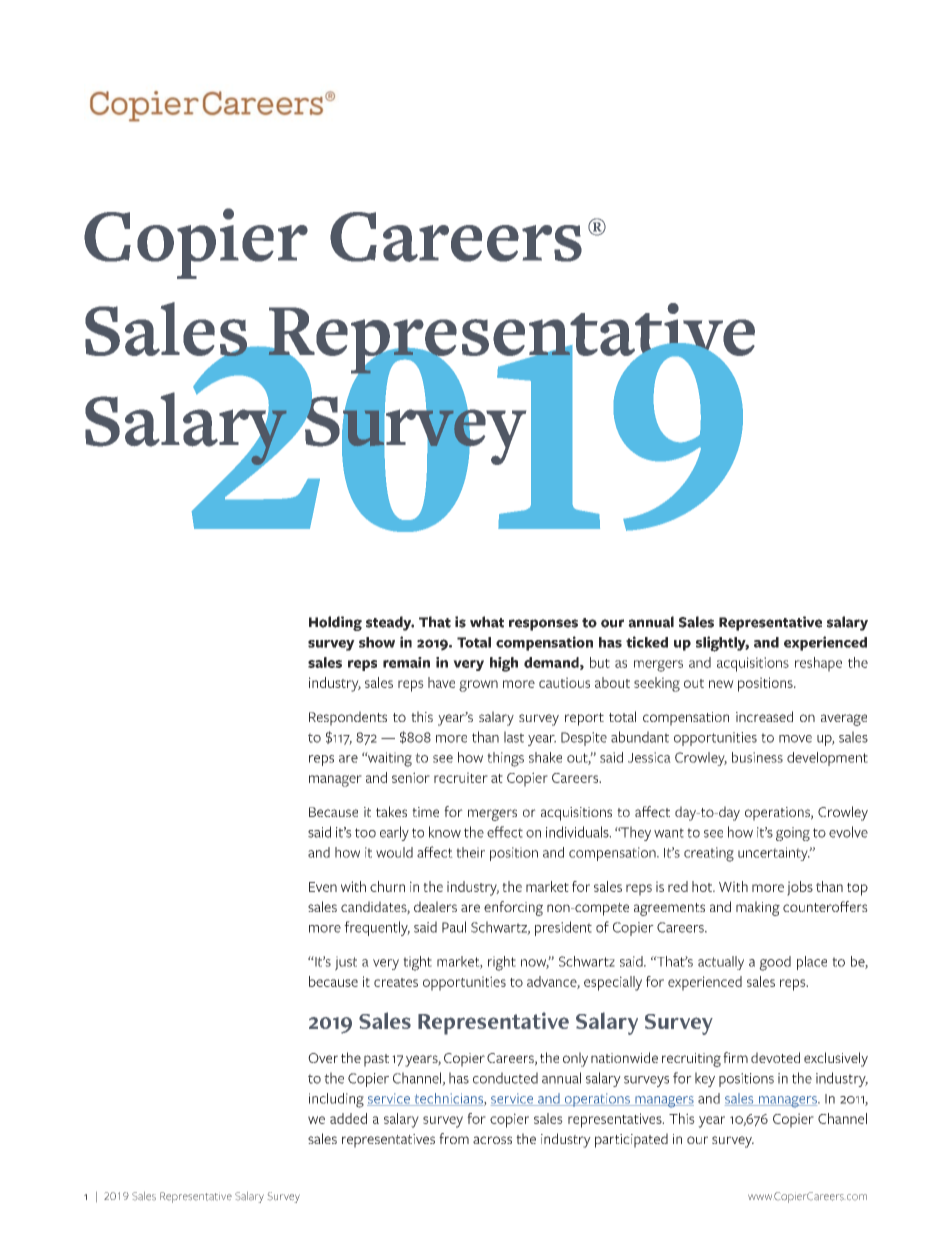 The height and width of the screenshot is (1233, 952). Describe the element at coordinates (387, 886) in the screenshot. I see `churn` at that location.
